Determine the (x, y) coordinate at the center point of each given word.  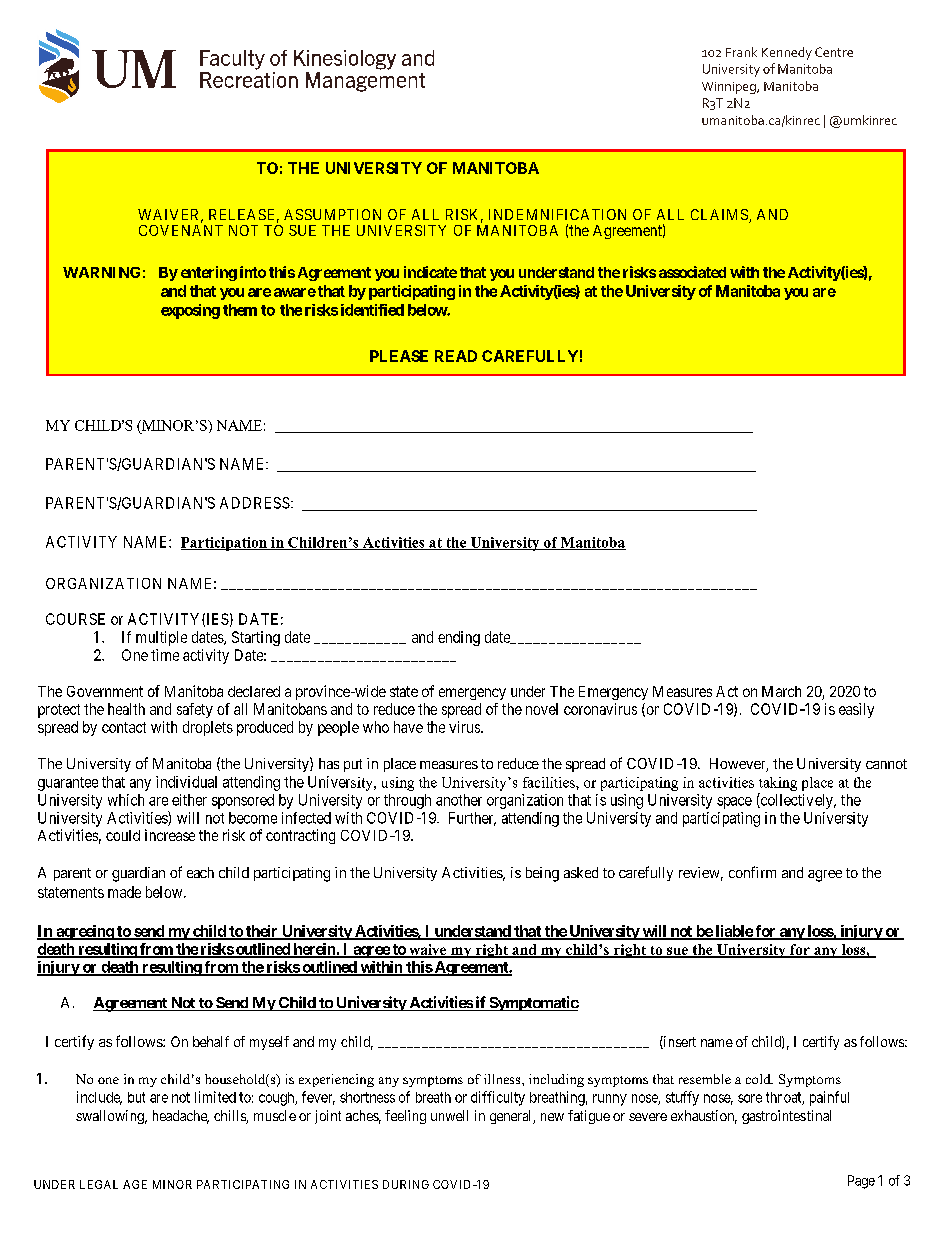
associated (692, 272)
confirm (752, 872)
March (781, 691)
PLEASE (399, 356)
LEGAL (99, 1184)
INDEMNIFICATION (557, 214)
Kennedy (787, 53)
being (542, 874)
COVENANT (181, 230)
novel (542, 709)
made (124, 892)
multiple (161, 638)
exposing (190, 311)
